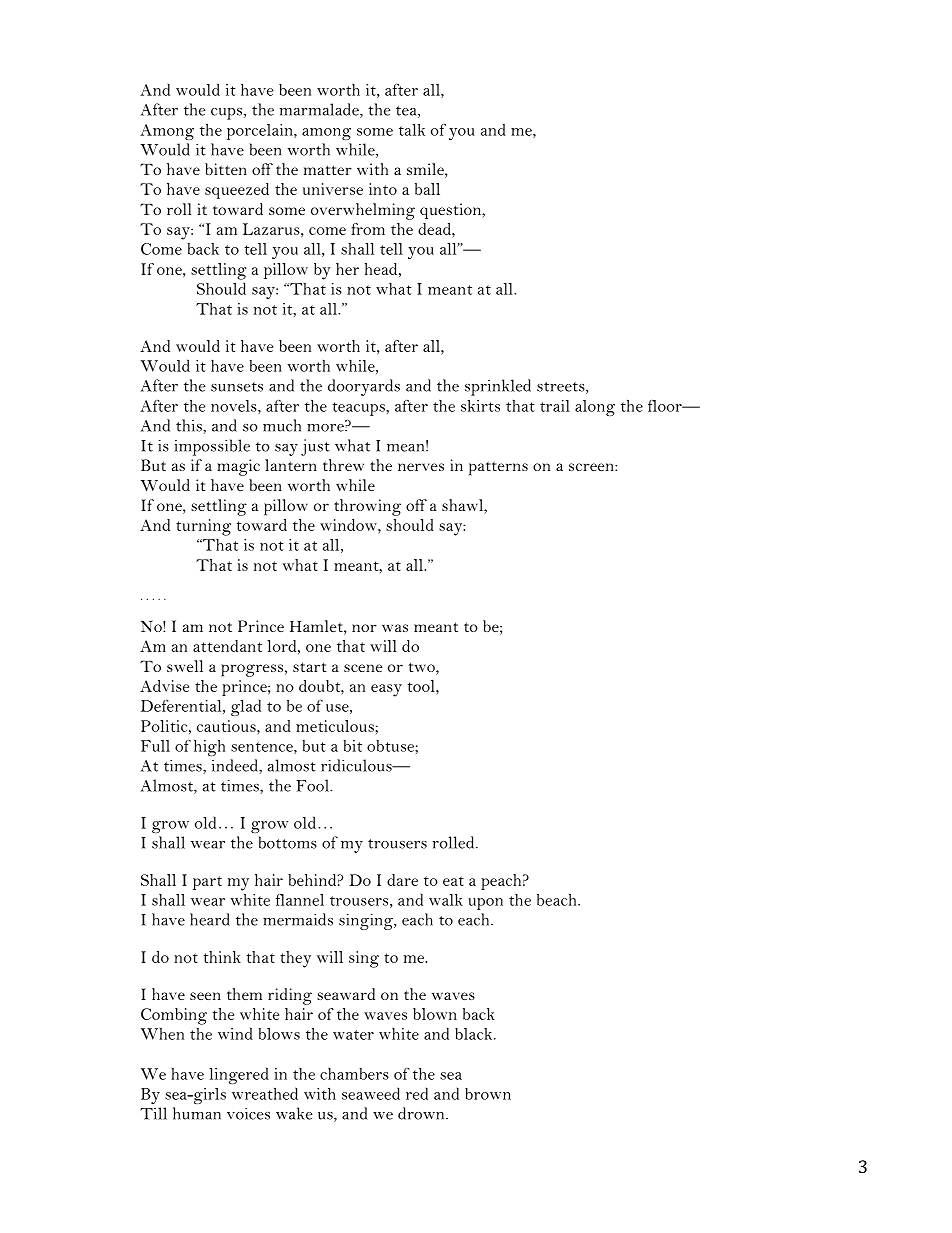  What do you see at coordinates (427, 189) in the document?
I see `ball` at bounding box center [427, 189].
